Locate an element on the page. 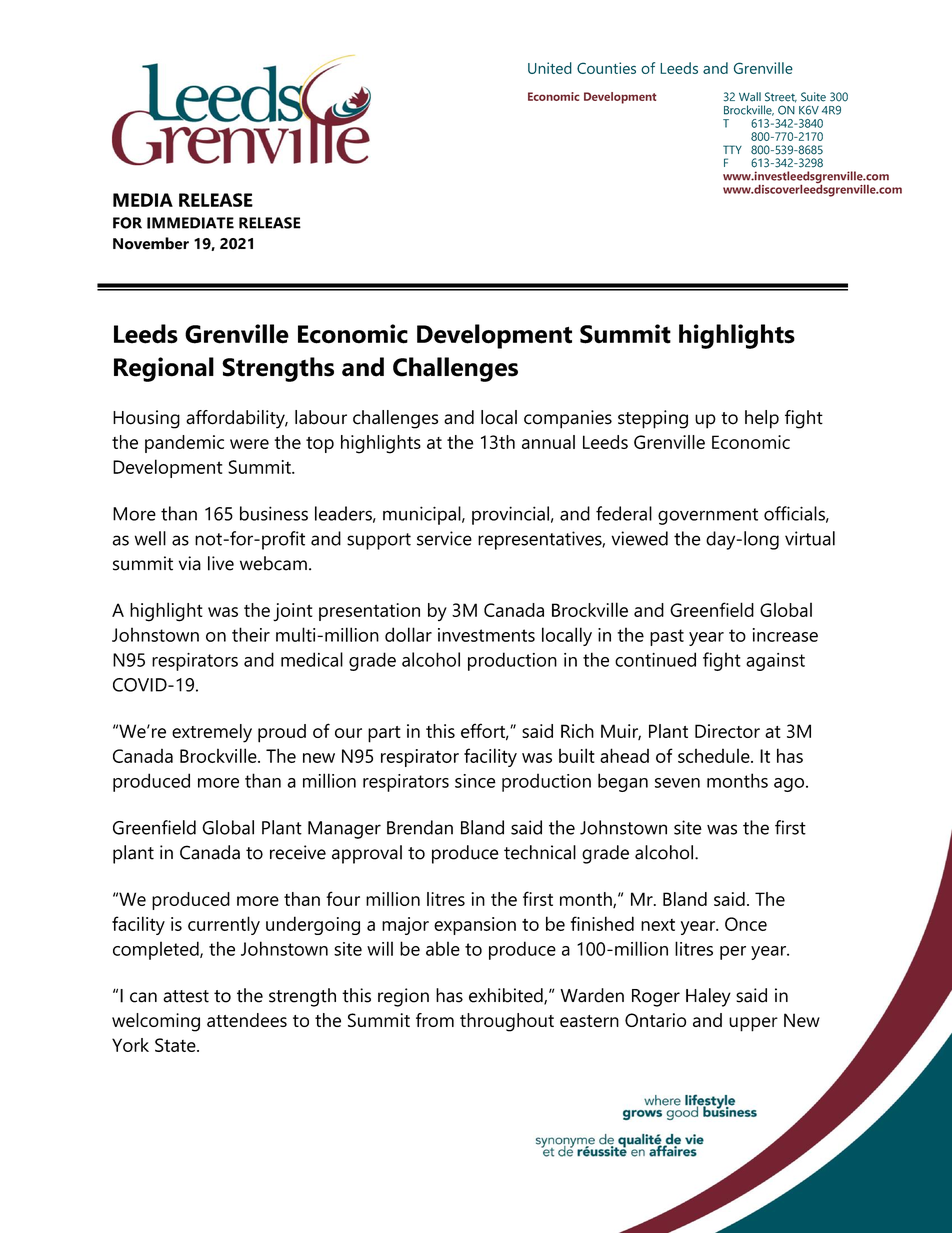 This image has height=1233, width=952. attendees is located at coordinates (247, 1020).
